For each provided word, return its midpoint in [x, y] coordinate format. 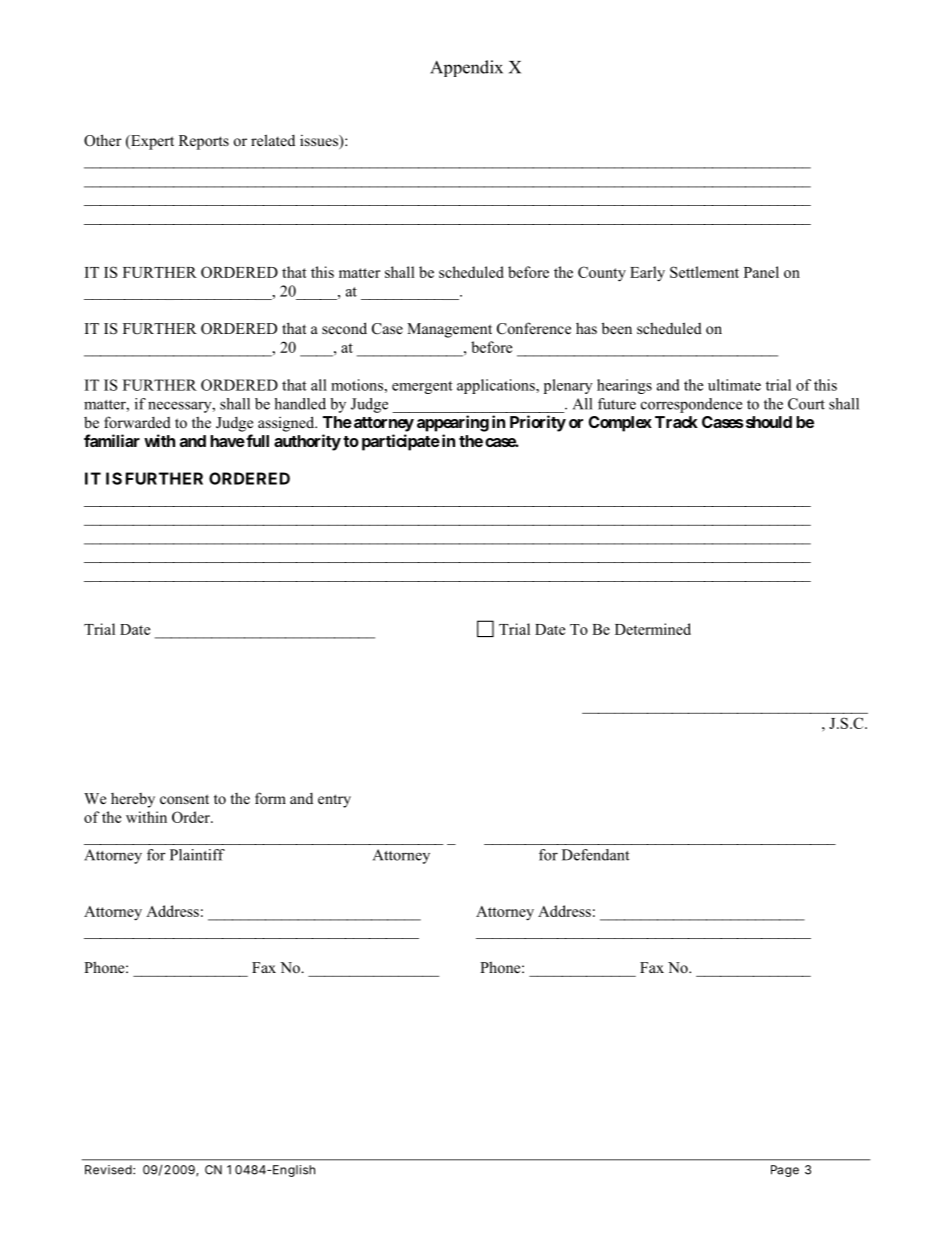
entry [334, 801]
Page [785, 1171]
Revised [108, 1170]
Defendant [595, 855]
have [227, 441]
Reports [204, 142]
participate [401, 442]
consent [184, 799]
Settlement [704, 272]
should [767, 422]
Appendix [466, 68]
